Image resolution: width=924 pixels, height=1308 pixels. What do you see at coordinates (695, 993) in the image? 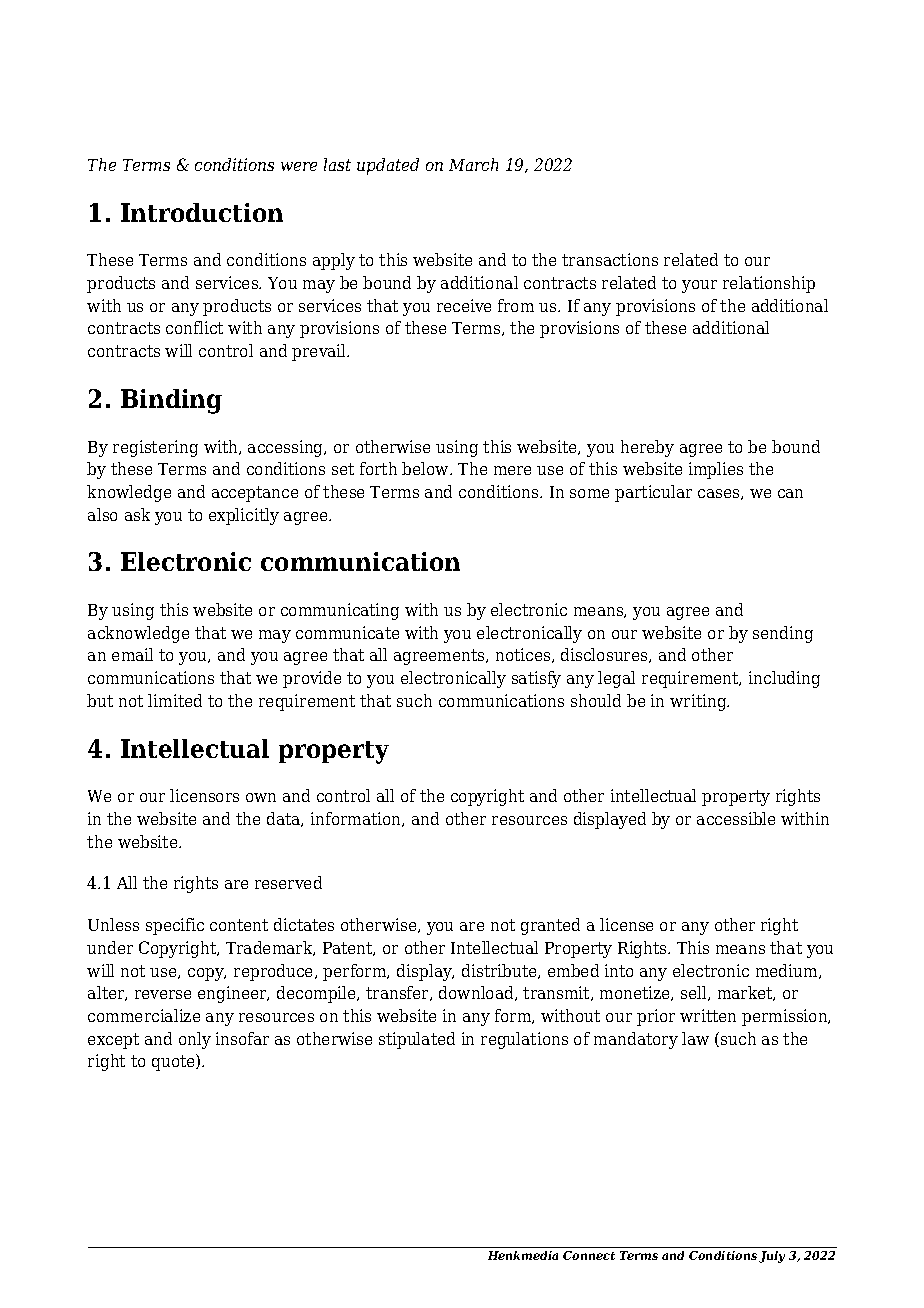
I see `sell` at bounding box center [695, 993].
